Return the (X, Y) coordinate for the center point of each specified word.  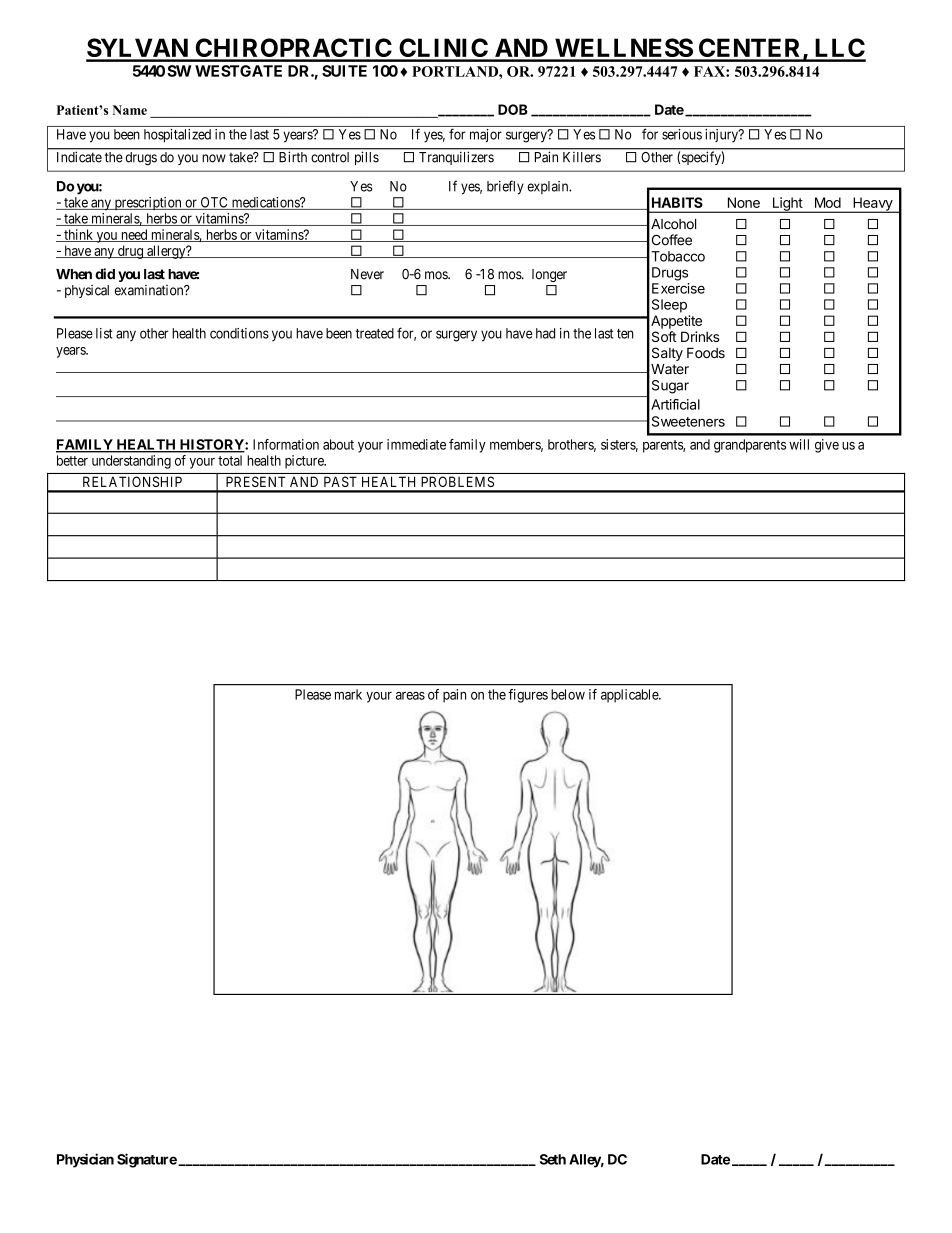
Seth (553, 1159)
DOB (513, 109)
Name (130, 110)
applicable (630, 696)
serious (682, 134)
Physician (85, 1160)
